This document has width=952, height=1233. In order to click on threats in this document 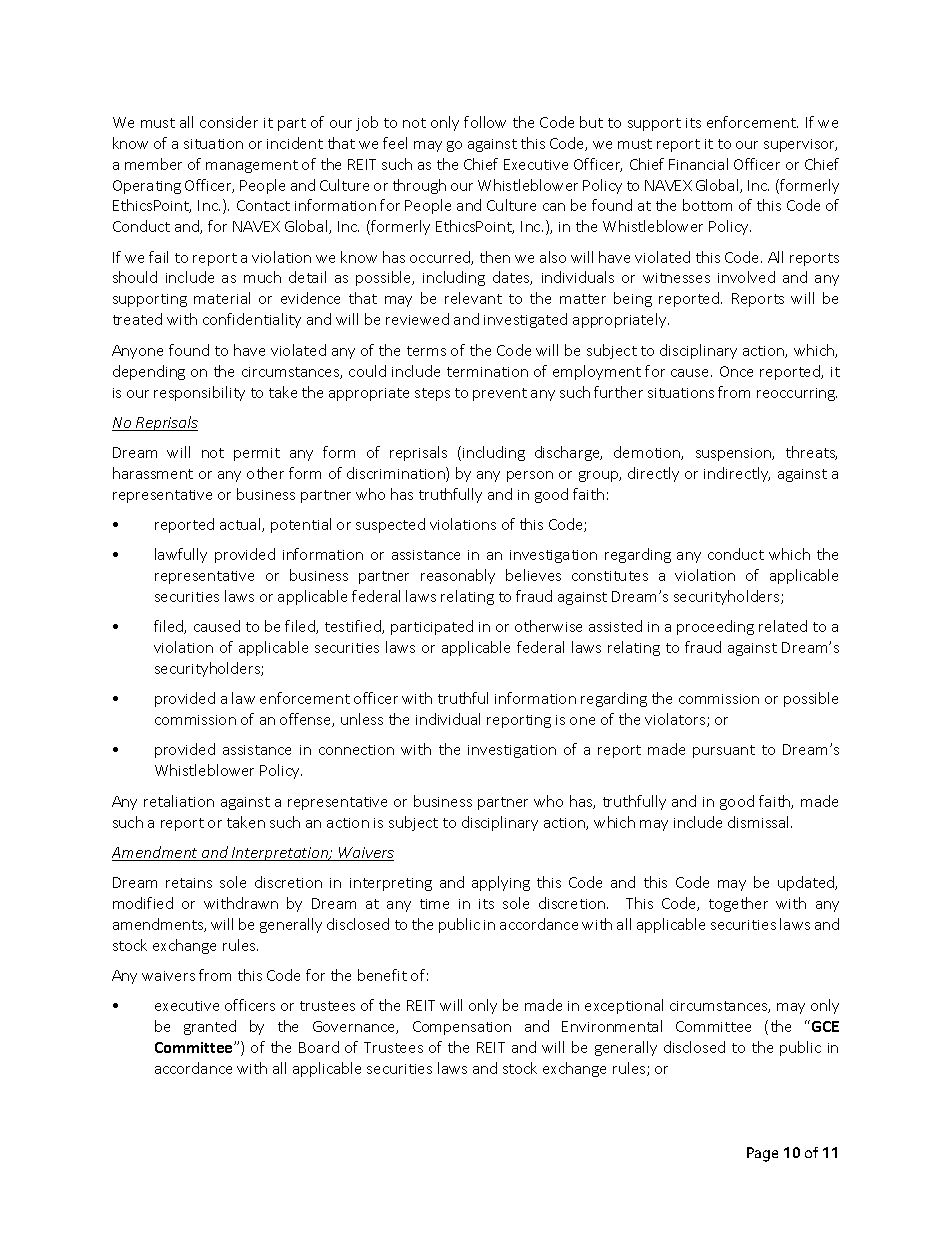, I will do `click(811, 453)`.
